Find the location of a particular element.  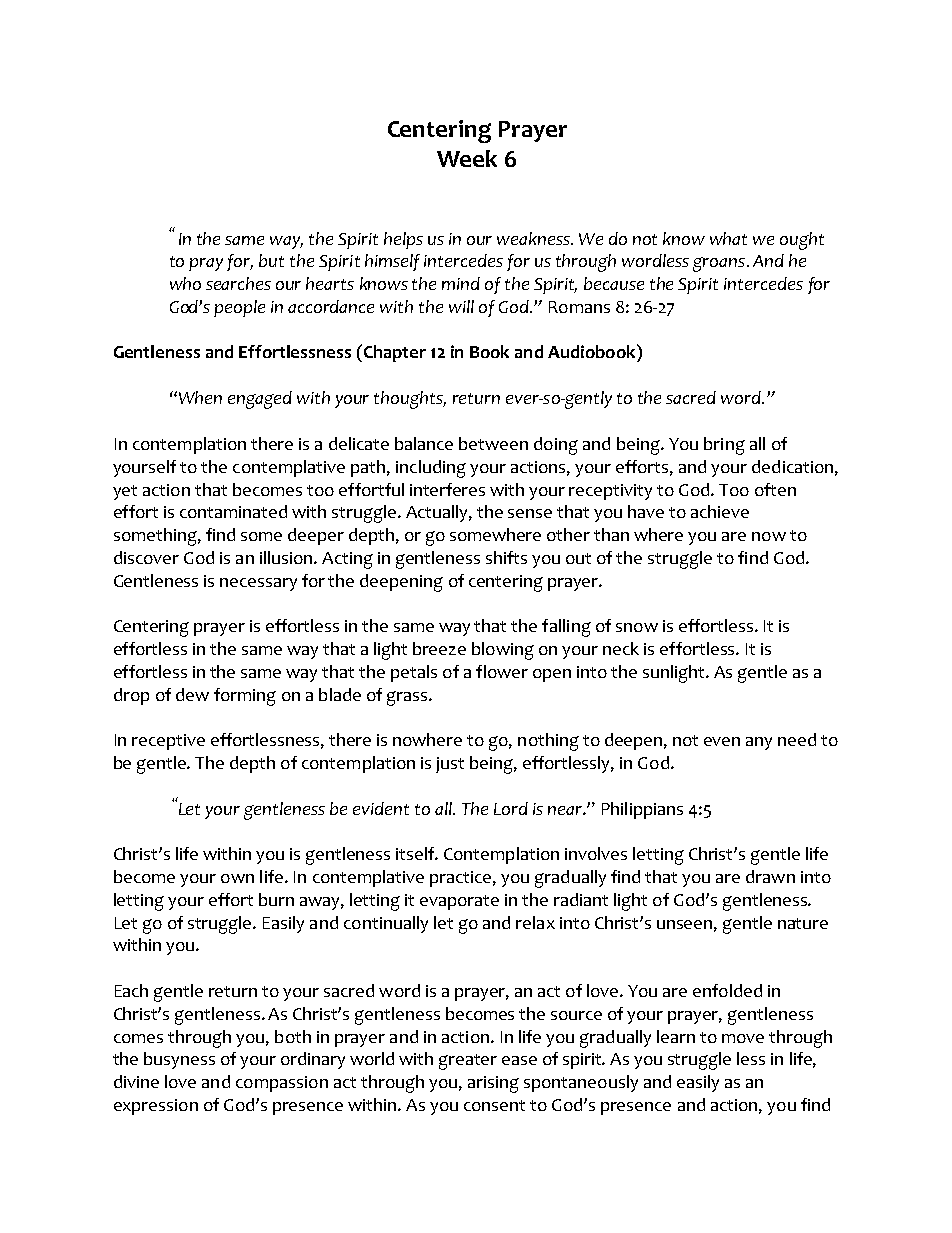

achieve is located at coordinates (720, 511).
